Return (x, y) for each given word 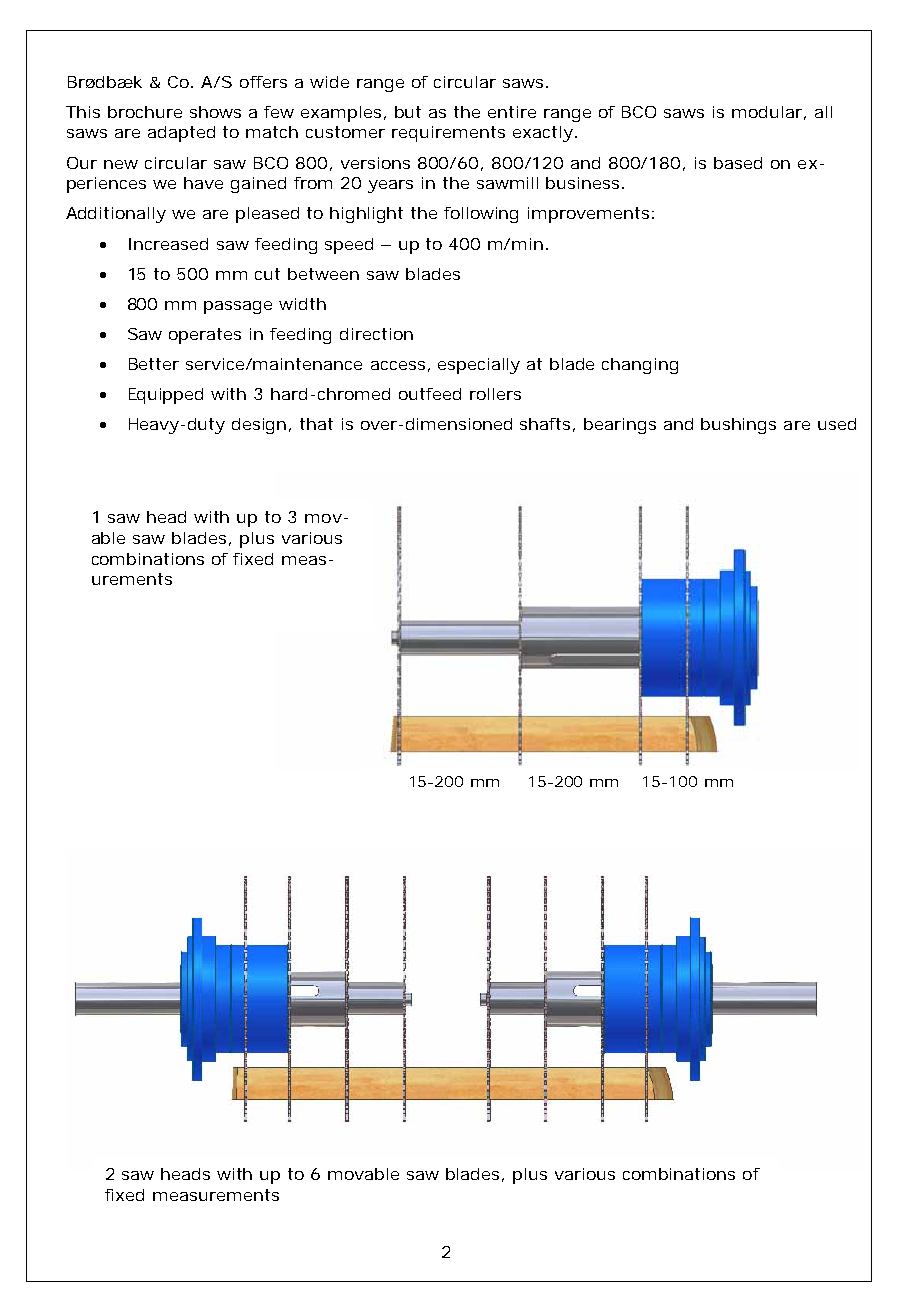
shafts (545, 424)
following (481, 215)
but (408, 112)
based (738, 163)
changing (640, 366)
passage (238, 307)
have (203, 183)
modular (767, 112)
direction (376, 334)
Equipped (166, 396)
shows (215, 112)
